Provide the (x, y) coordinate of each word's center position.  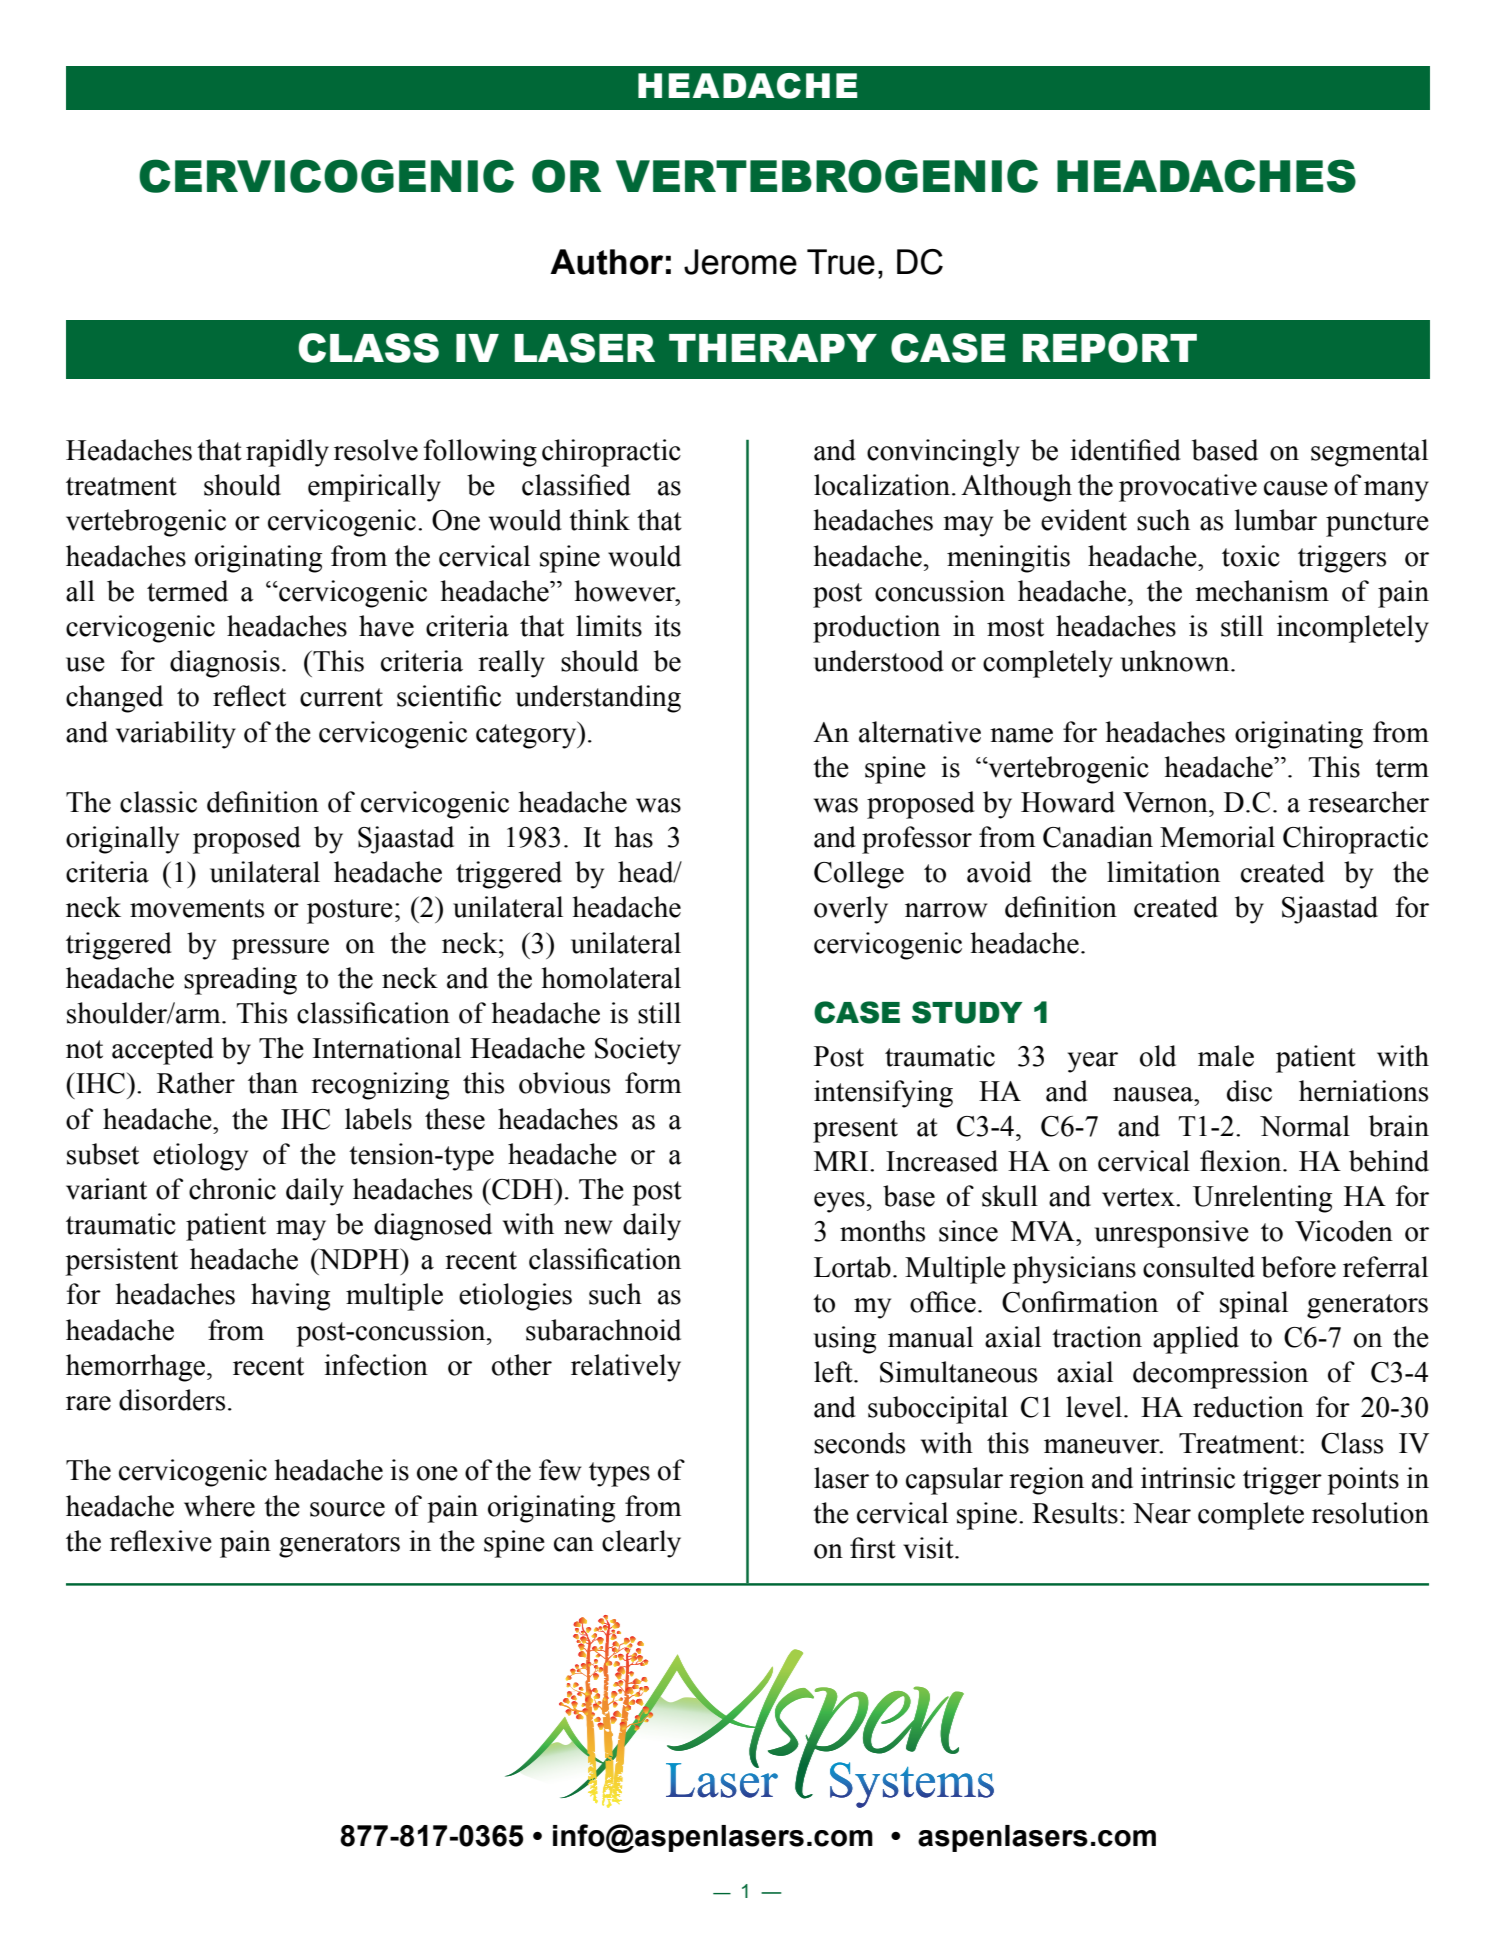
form (653, 1083)
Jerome (740, 262)
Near (1162, 1513)
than (273, 1083)
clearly (641, 1544)
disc (1249, 1091)
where (219, 1506)
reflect (249, 696)
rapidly (287, 453)
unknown (1176, 661)
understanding (598, 699)
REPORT (1110, 348)
